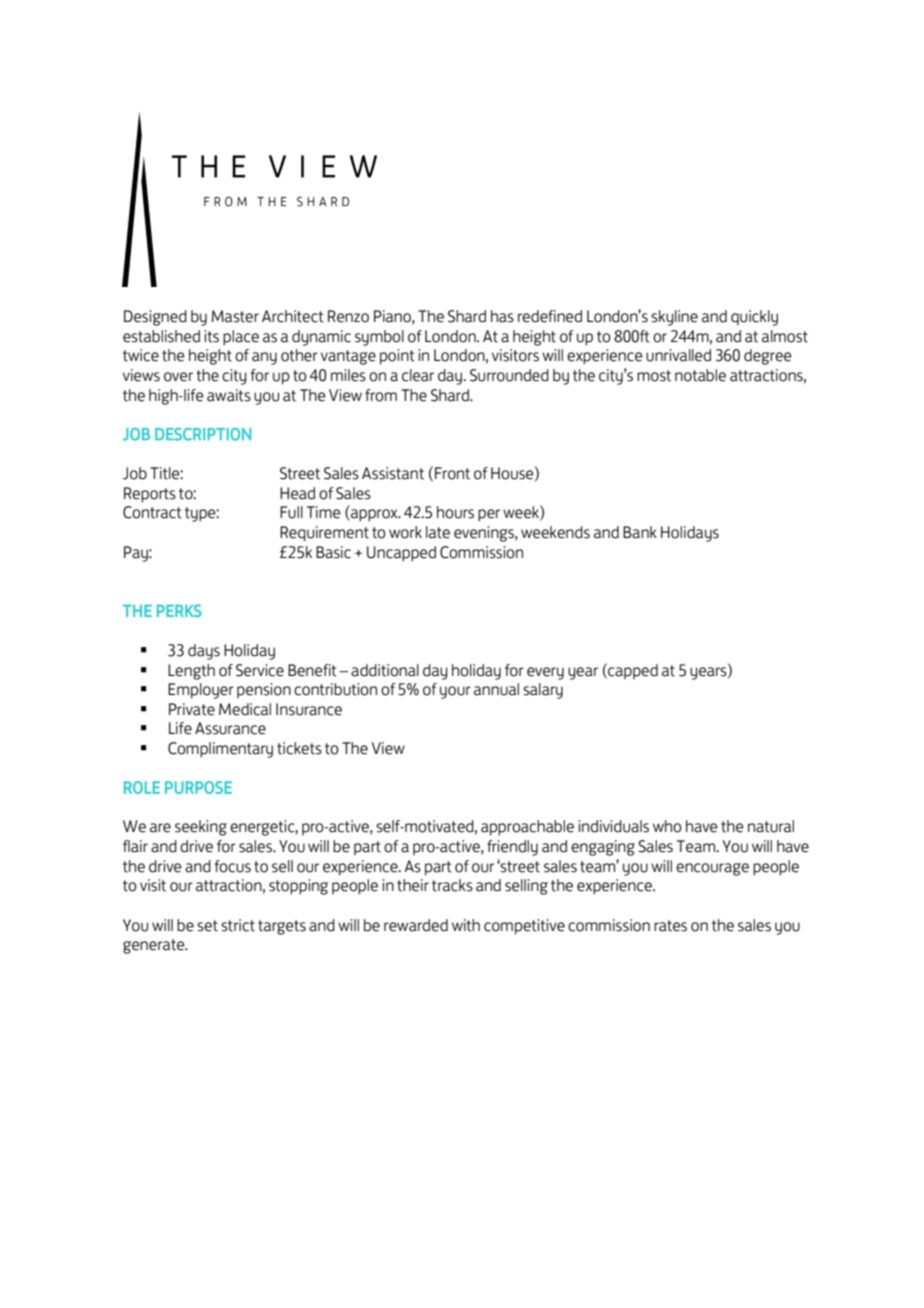 The width and height of the document is (924, 1308). What do you see at coordinates (640, 532) in the document?
I see `Bank` at bounding box center [640, 532].
